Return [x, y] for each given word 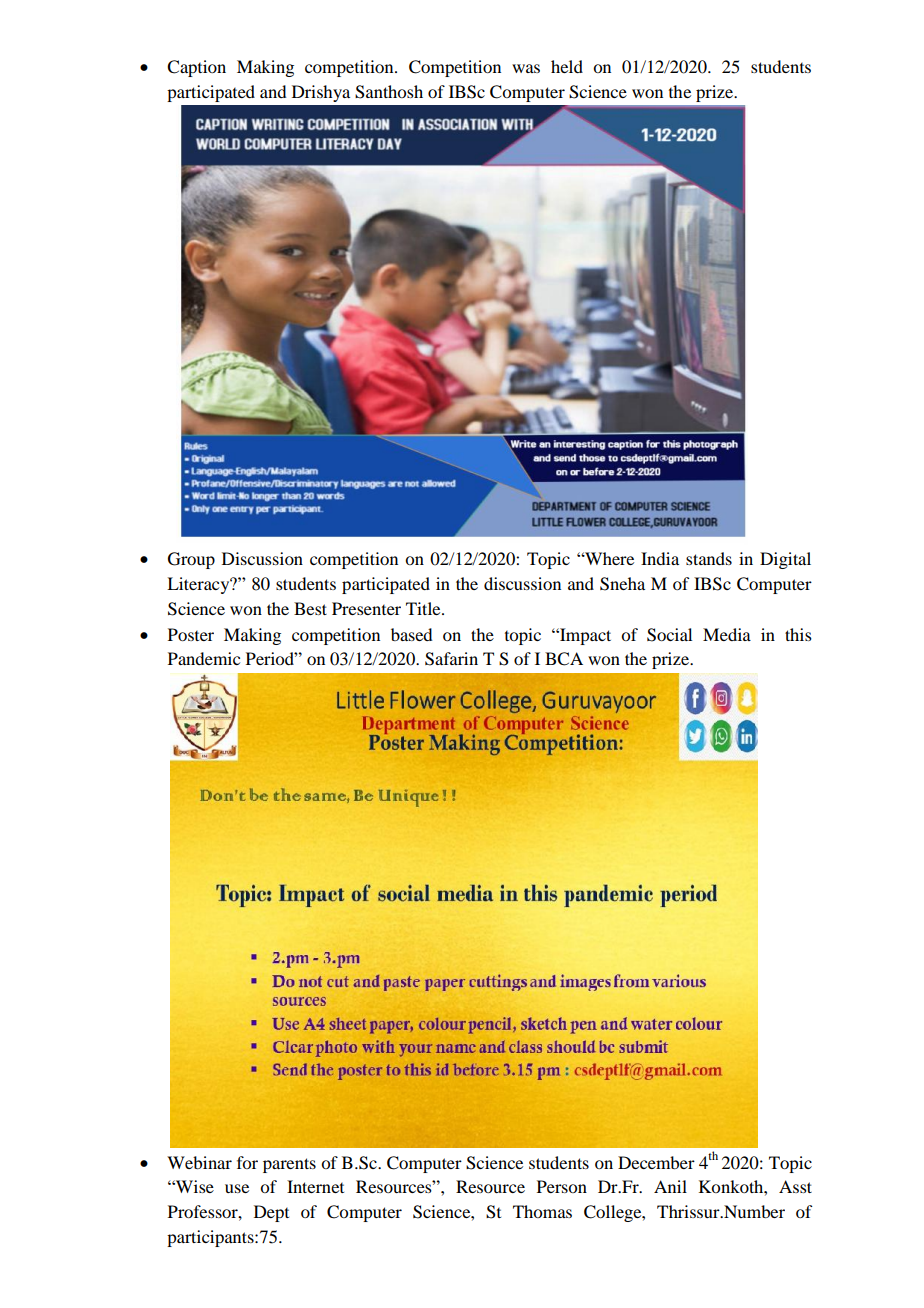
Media [727, 634]
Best [310, 608]
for [247, 1162]
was [526, 68]
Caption [196, 68]
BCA [564, 659]
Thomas [542, 1211]
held [567, 66]
